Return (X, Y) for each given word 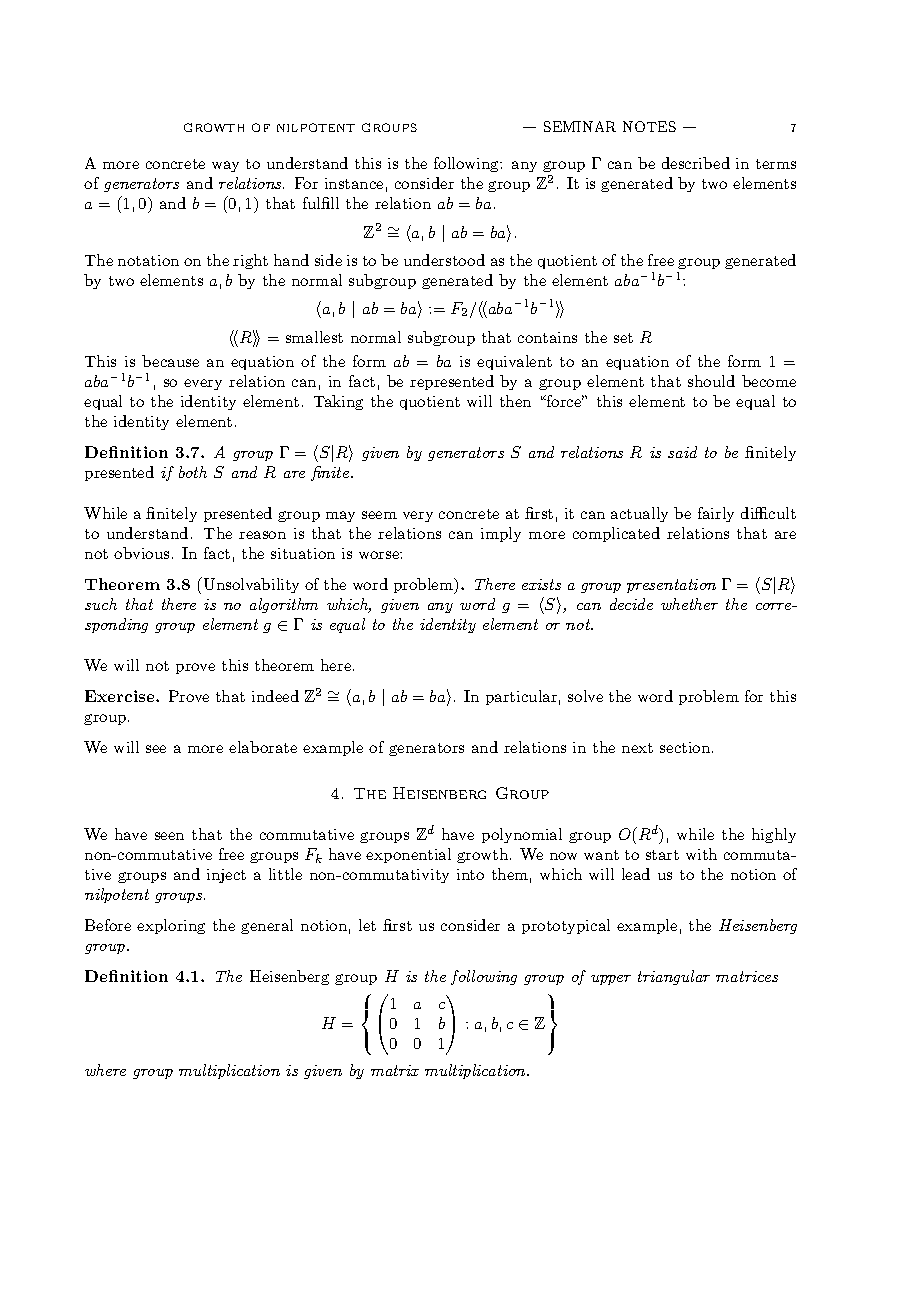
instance (354, 183)
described (696, 163)
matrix (395, 1070)
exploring (171, 926)
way (225, 166)
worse (380, 555)
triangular (674, 977)
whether (689, 604)
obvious (141, 553)
